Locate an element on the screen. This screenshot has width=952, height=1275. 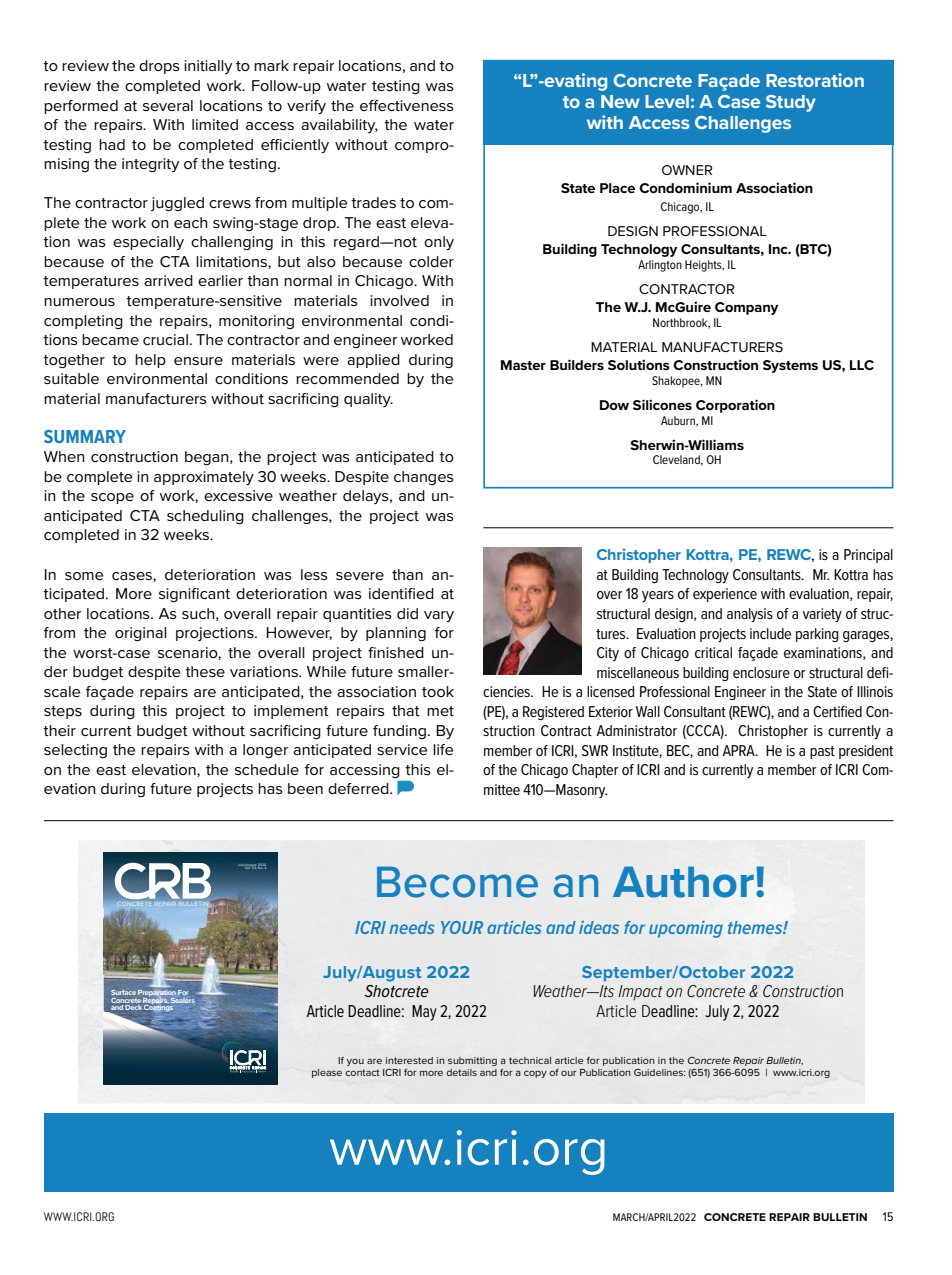
Systems is located at coordinates (790, 366).
